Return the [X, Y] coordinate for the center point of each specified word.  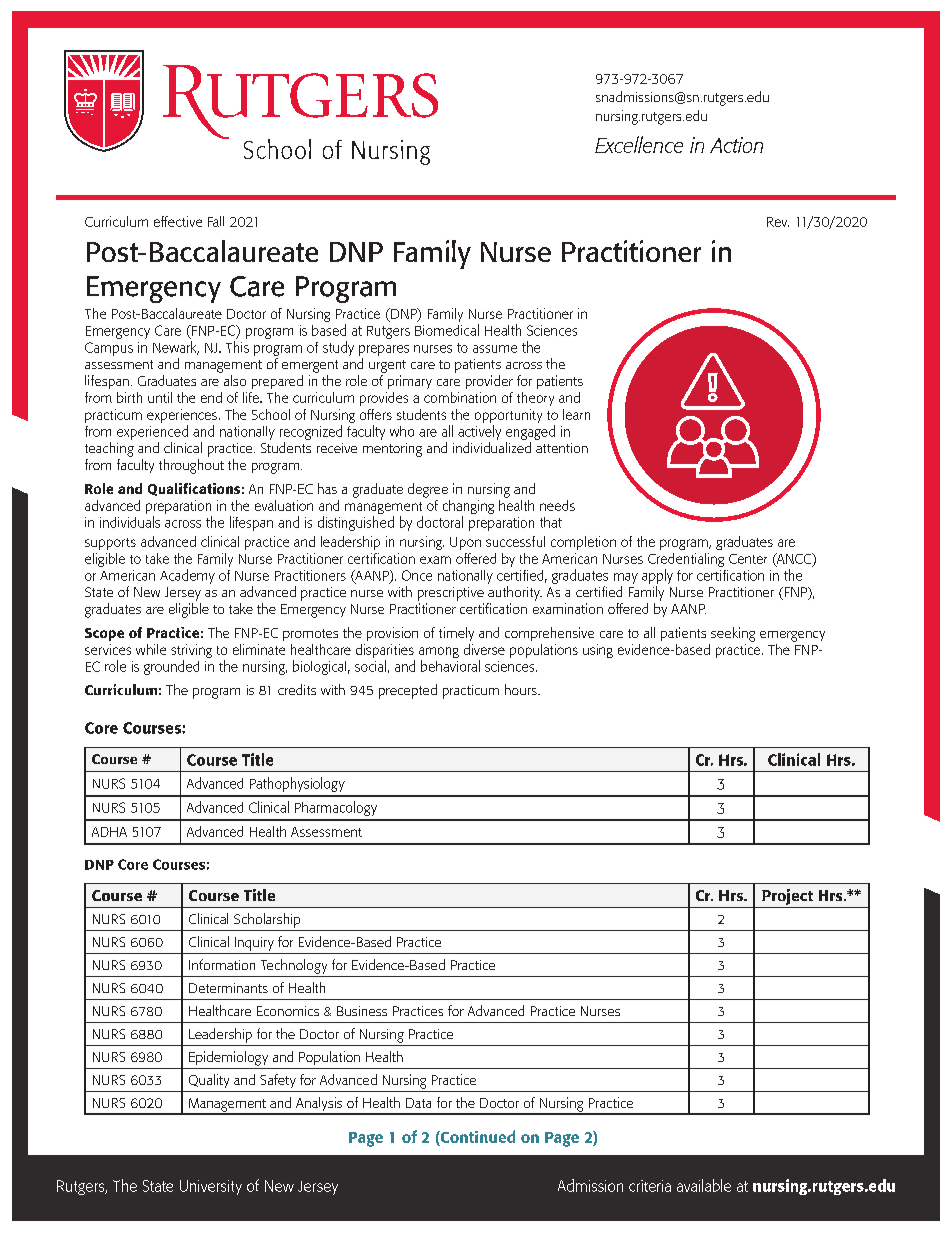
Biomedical [447, 330]
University [211, 1187]
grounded [171, 667]
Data [418, 1103]
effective [178, 221]
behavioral [450, 666]
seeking [733, 634]
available [704, 1185]
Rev [778, 222]
